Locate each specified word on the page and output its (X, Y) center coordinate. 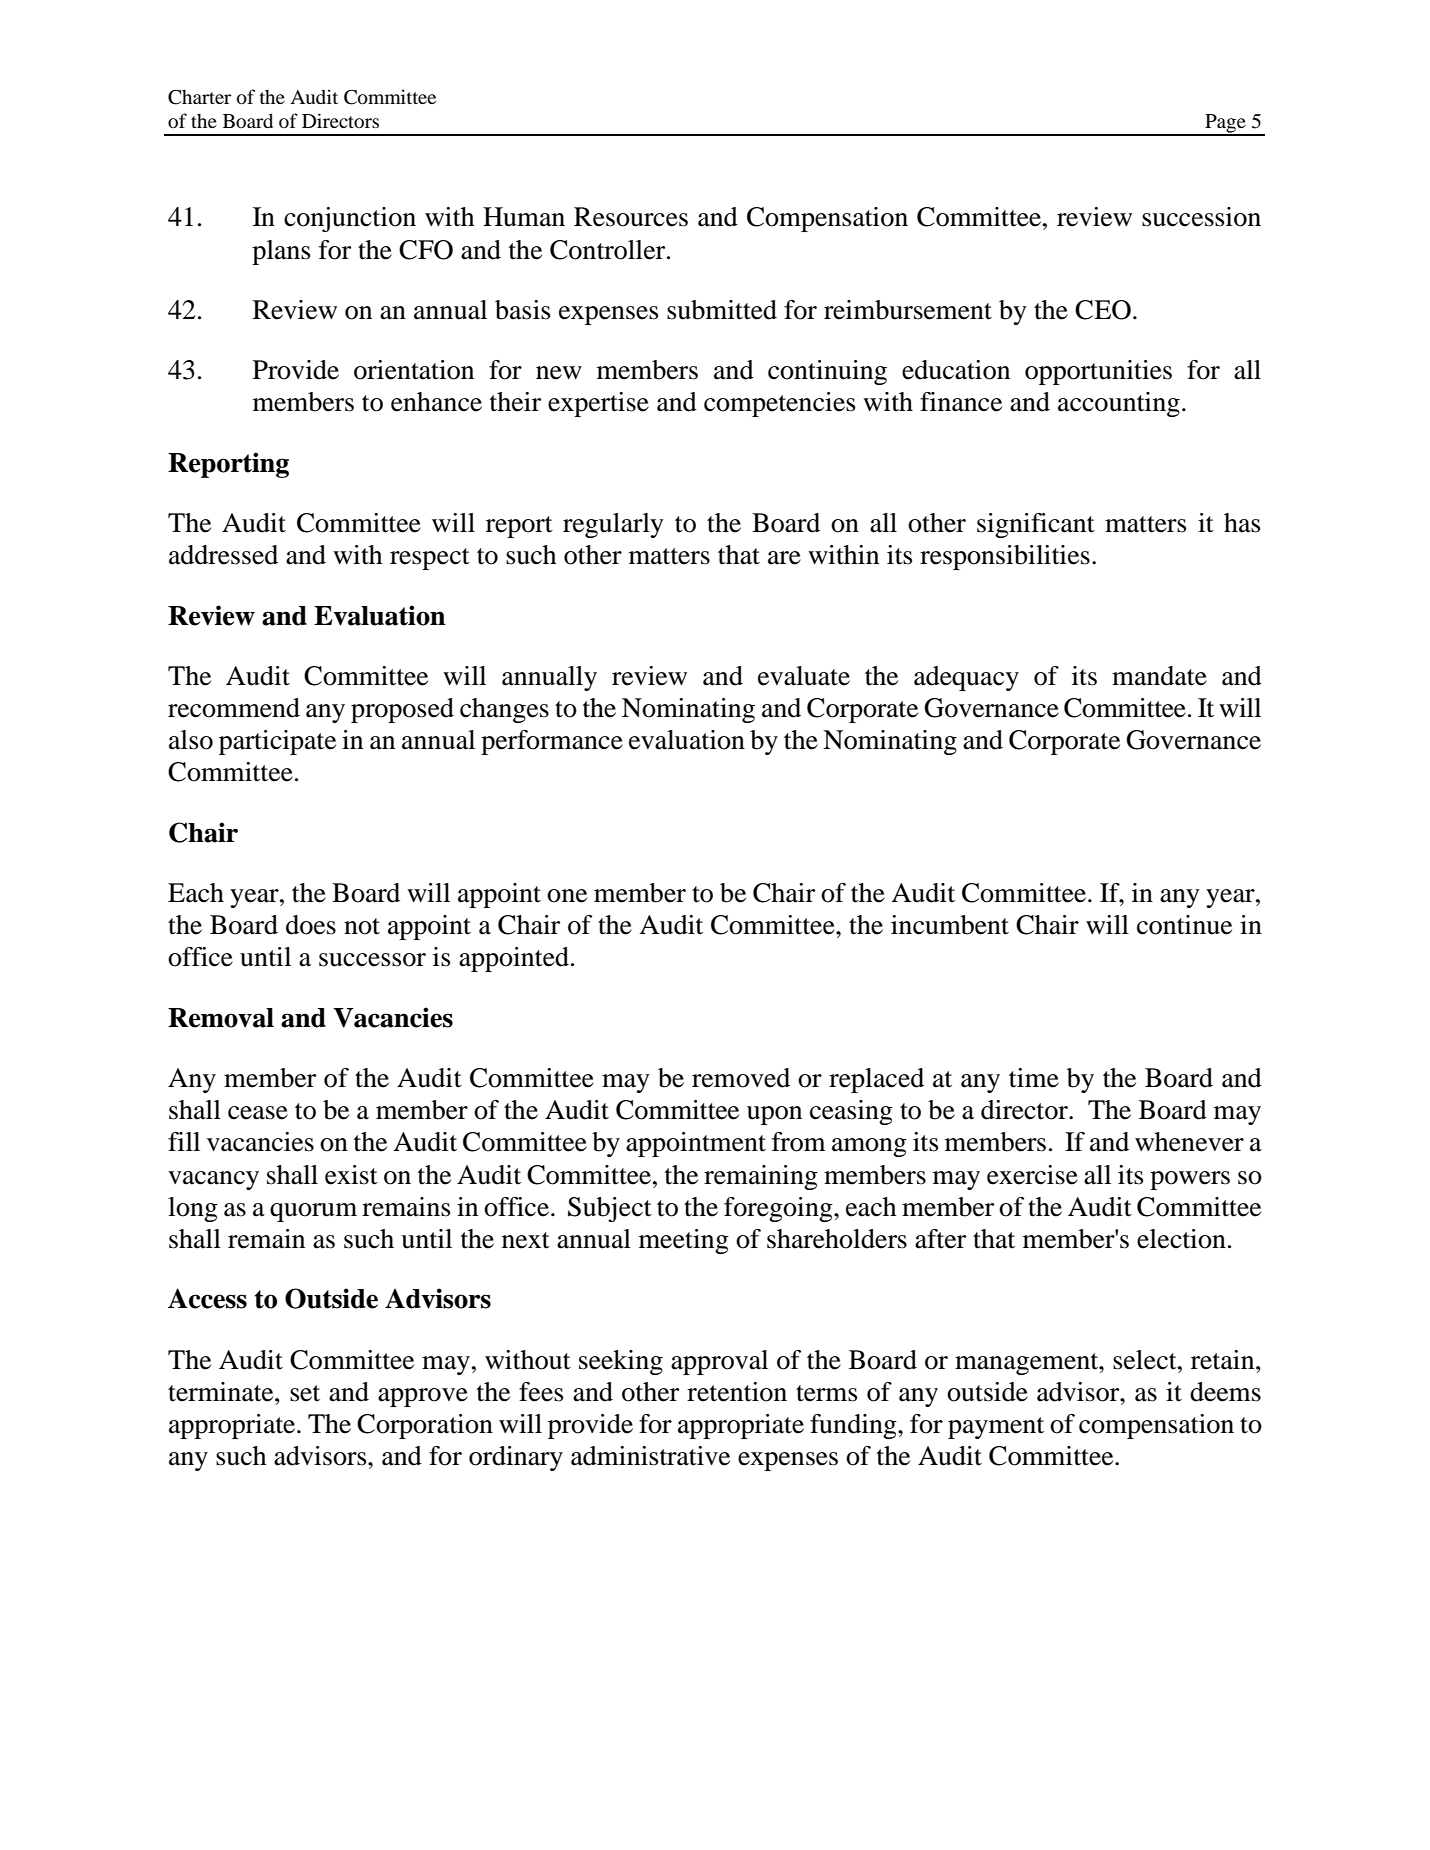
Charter (199, 97)
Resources (631, 217)
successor (372, 960)
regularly (613, 525)
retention (737, 1392)
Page (1225, 124)
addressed (223, 555)
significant (1036, 525)
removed (741, 1078)
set (305, 1393)
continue (1184, 925)
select (1146, 1360)
